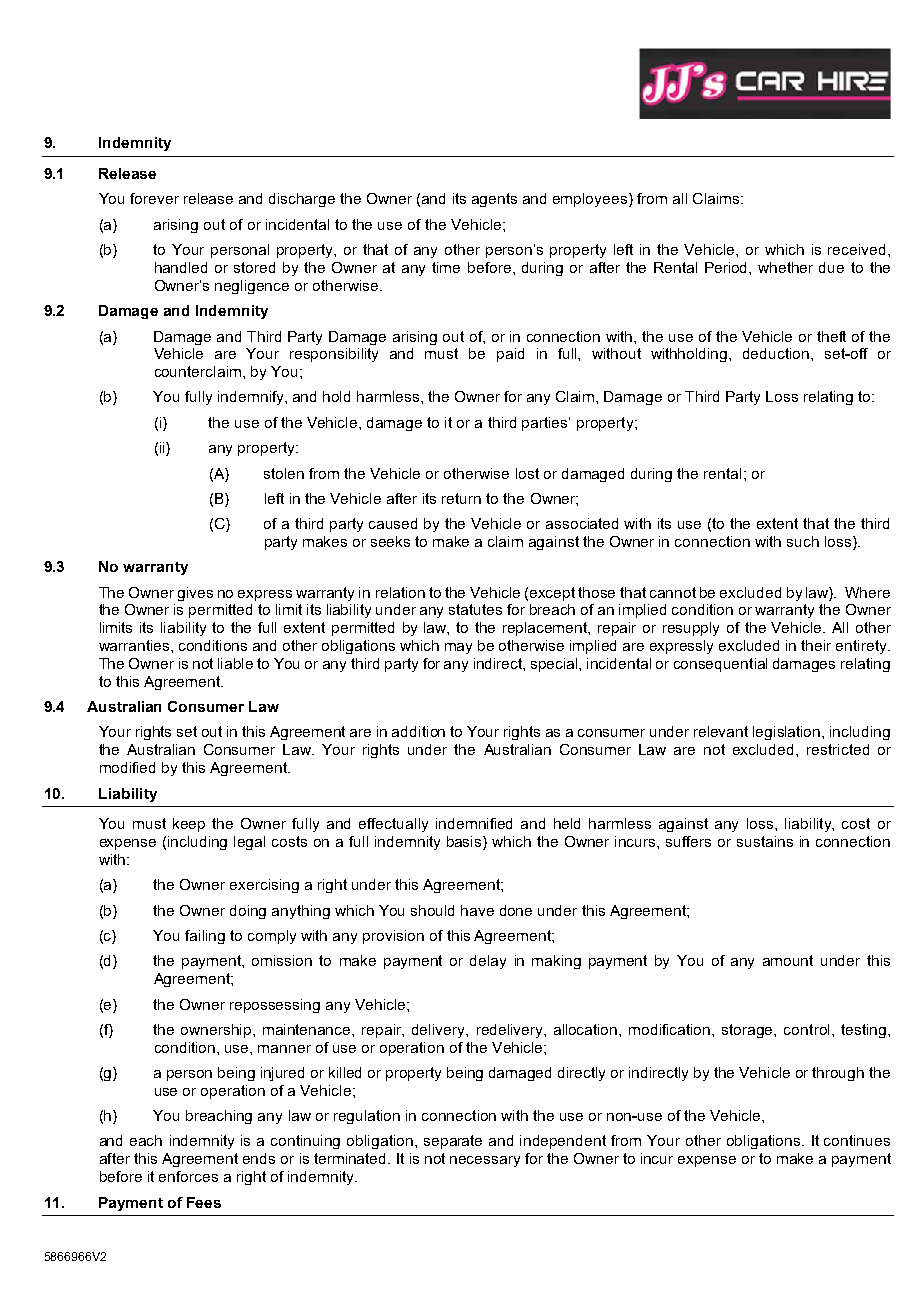 The width and height of the screenshot is (924, 1308). Describe the element at coordinates (765, 841) in the screenshot. I see `sustains` at that location.
